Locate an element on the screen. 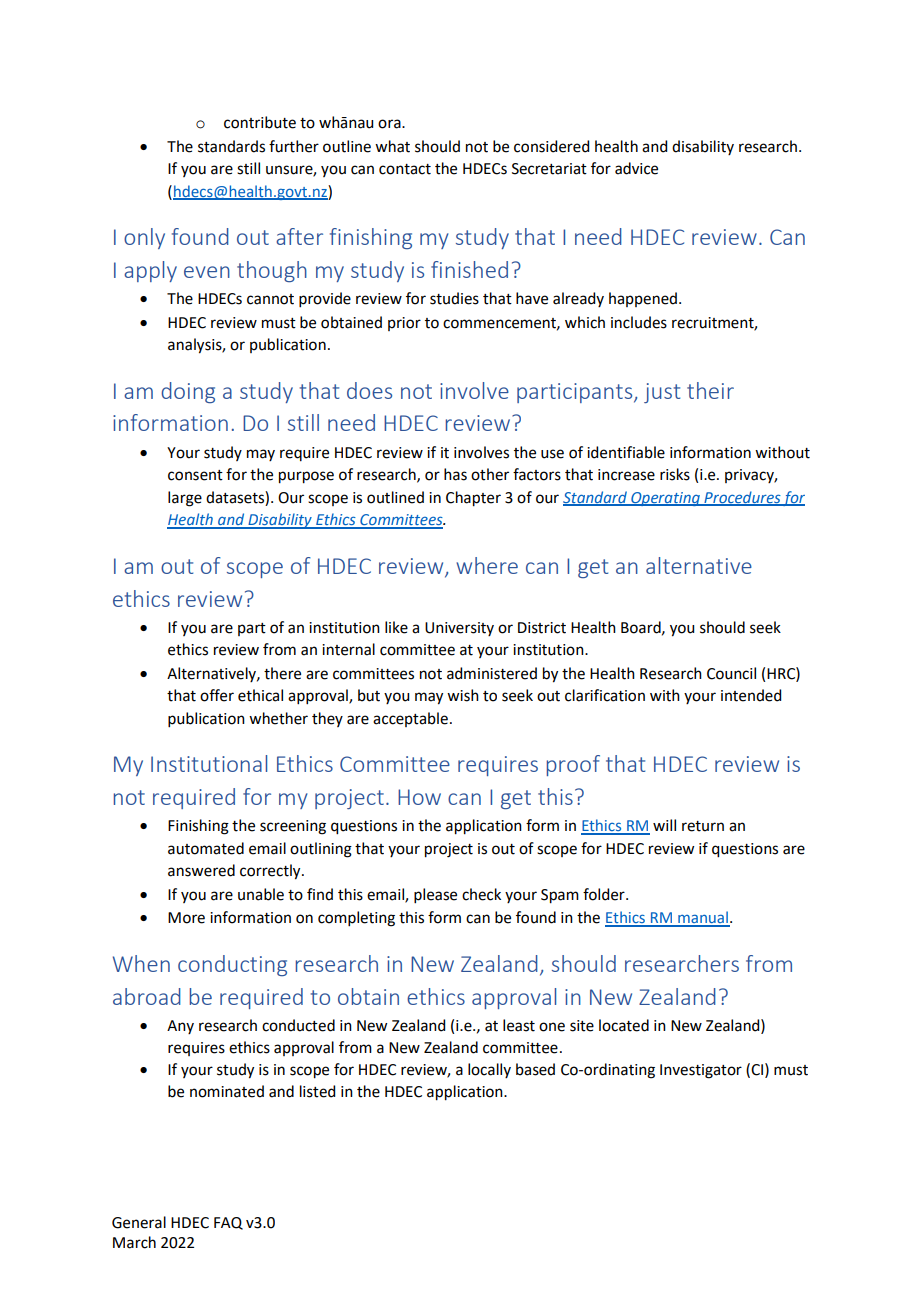  advice is located at coordinates (636, 168).
